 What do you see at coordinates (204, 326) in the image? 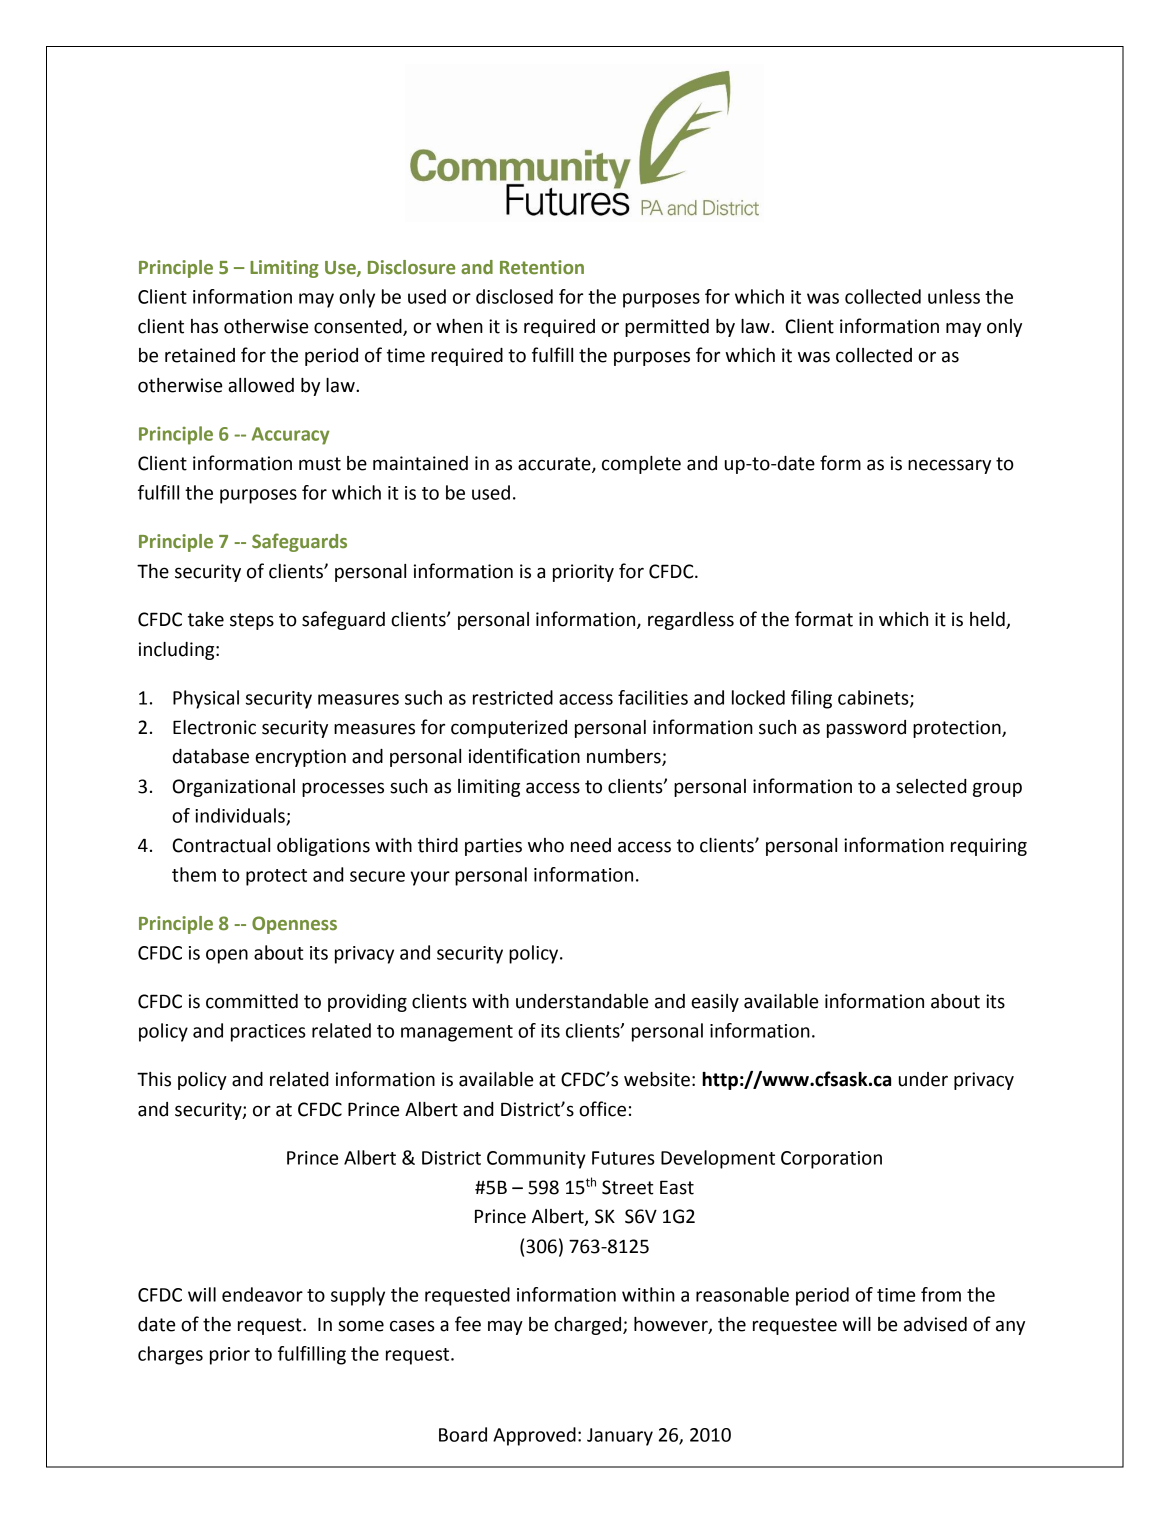
I see `has` at bounding box center [204, 326].
